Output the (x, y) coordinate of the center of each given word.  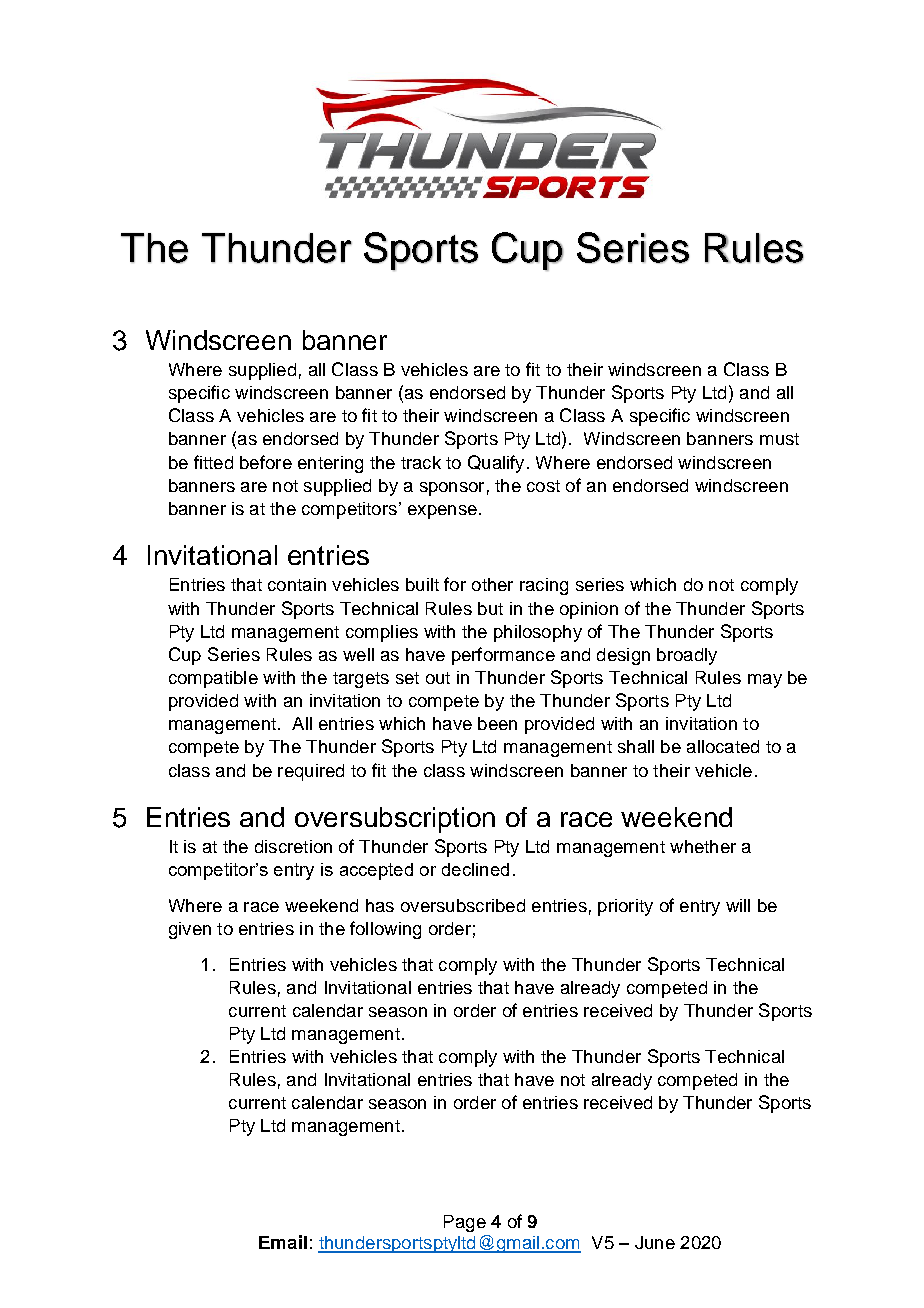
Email (283, 1242)
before (266, 462)
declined (475, 869)
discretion (293, 846)
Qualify (496, 464)
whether (703, 846)
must (779, 439)
